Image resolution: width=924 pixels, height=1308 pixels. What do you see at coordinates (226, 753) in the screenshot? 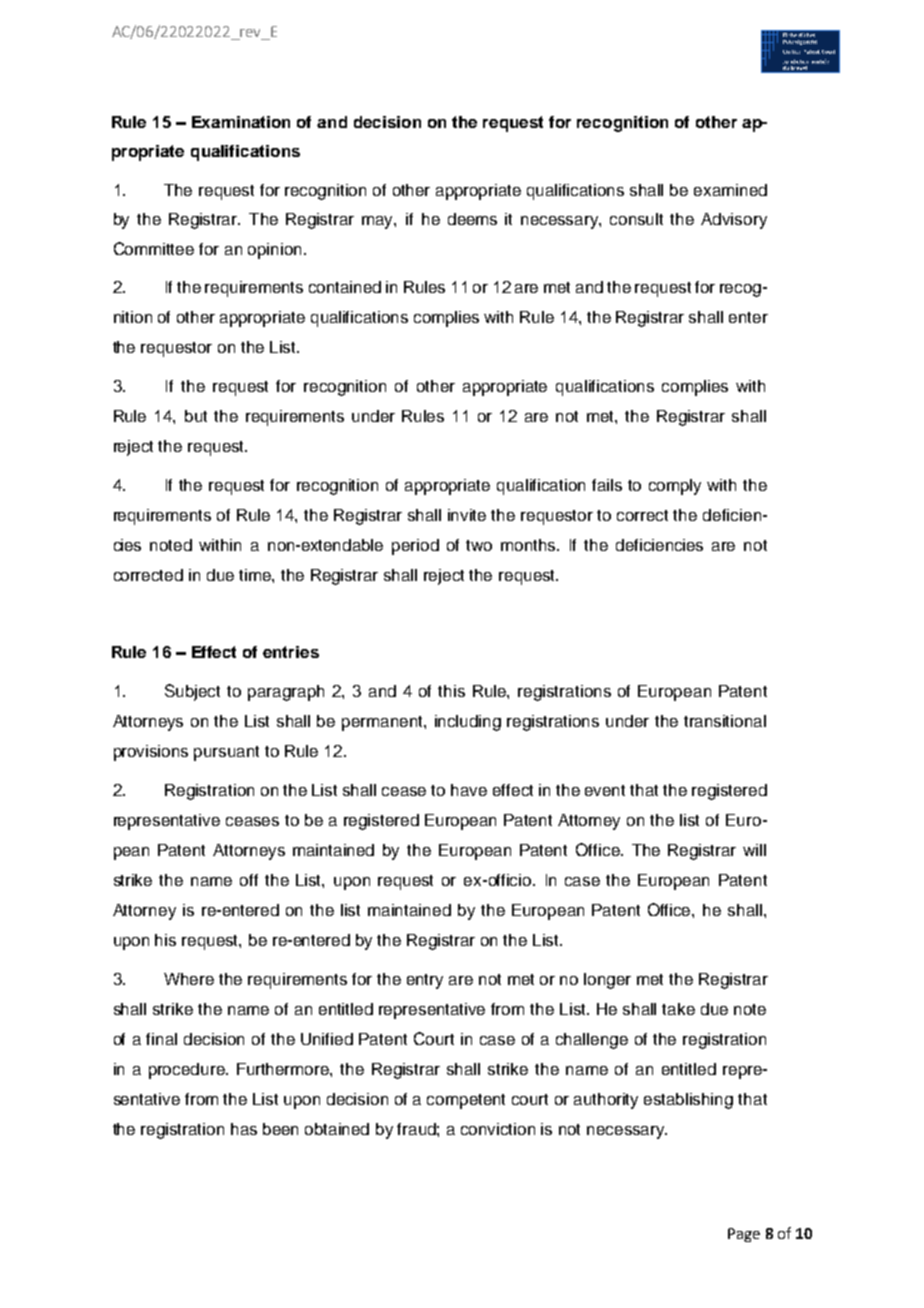
I see `pursuant` at bounding box center [226, 753].
